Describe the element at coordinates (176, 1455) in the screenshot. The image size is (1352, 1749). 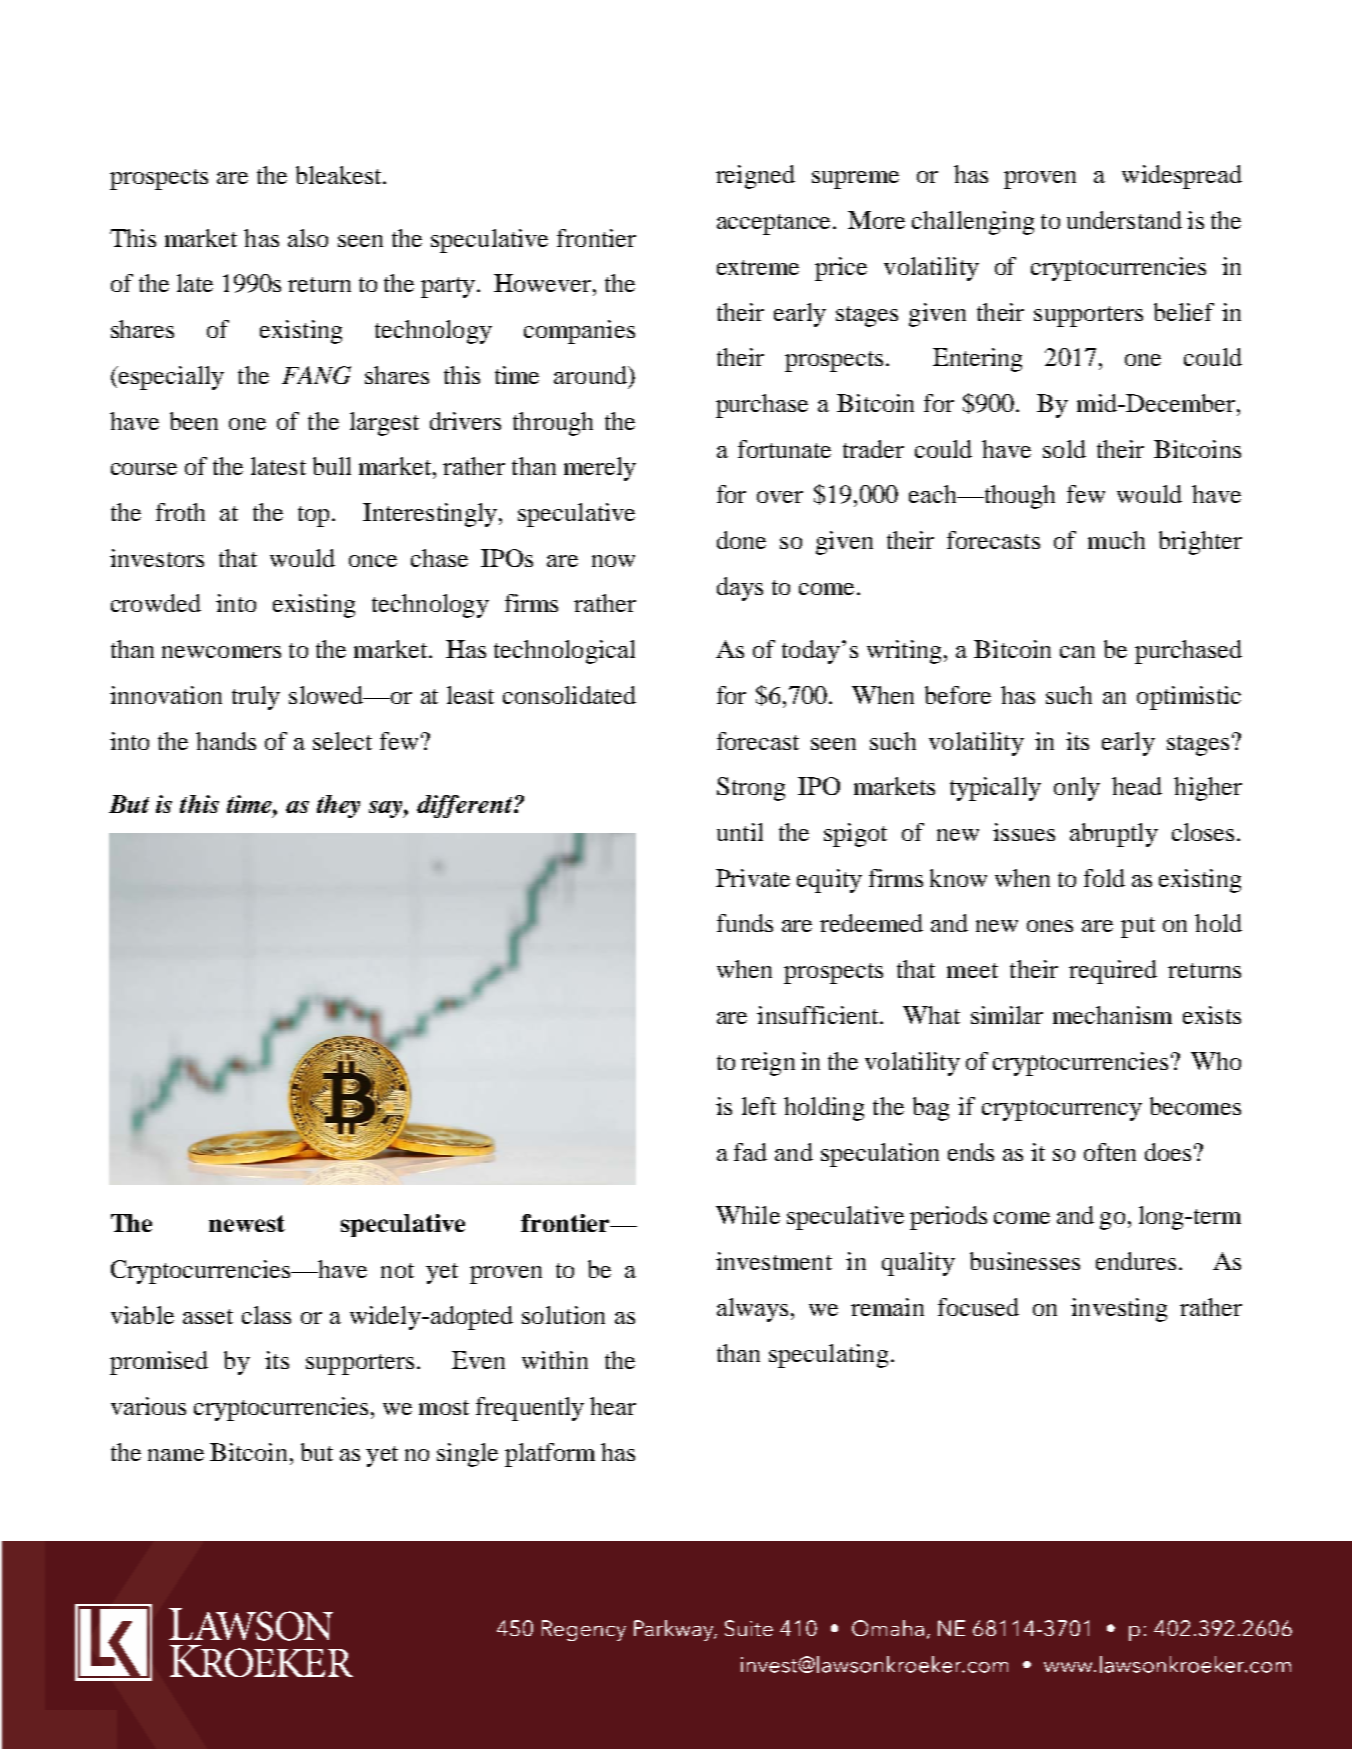
I see `name` at that location.
